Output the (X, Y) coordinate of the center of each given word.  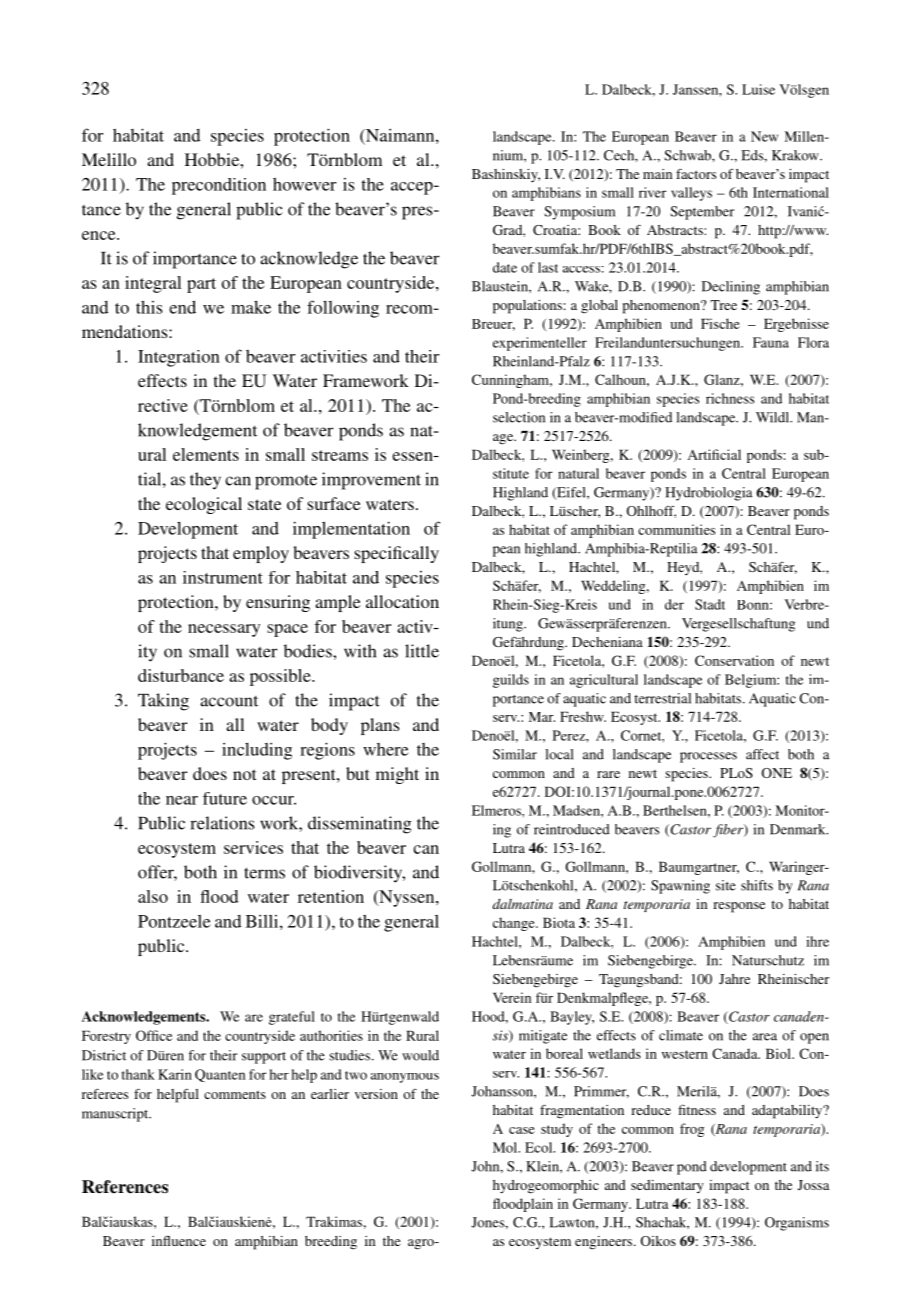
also (153, 896)
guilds (511, 681)
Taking (163, 702)
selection (519, 417)
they (205, 481)
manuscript (116, 1115)
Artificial (714, 454)
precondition (219, 186)
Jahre (734, 979)
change (515, 924)
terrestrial (662, 698)
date (505, 267)
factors (696, 173)
